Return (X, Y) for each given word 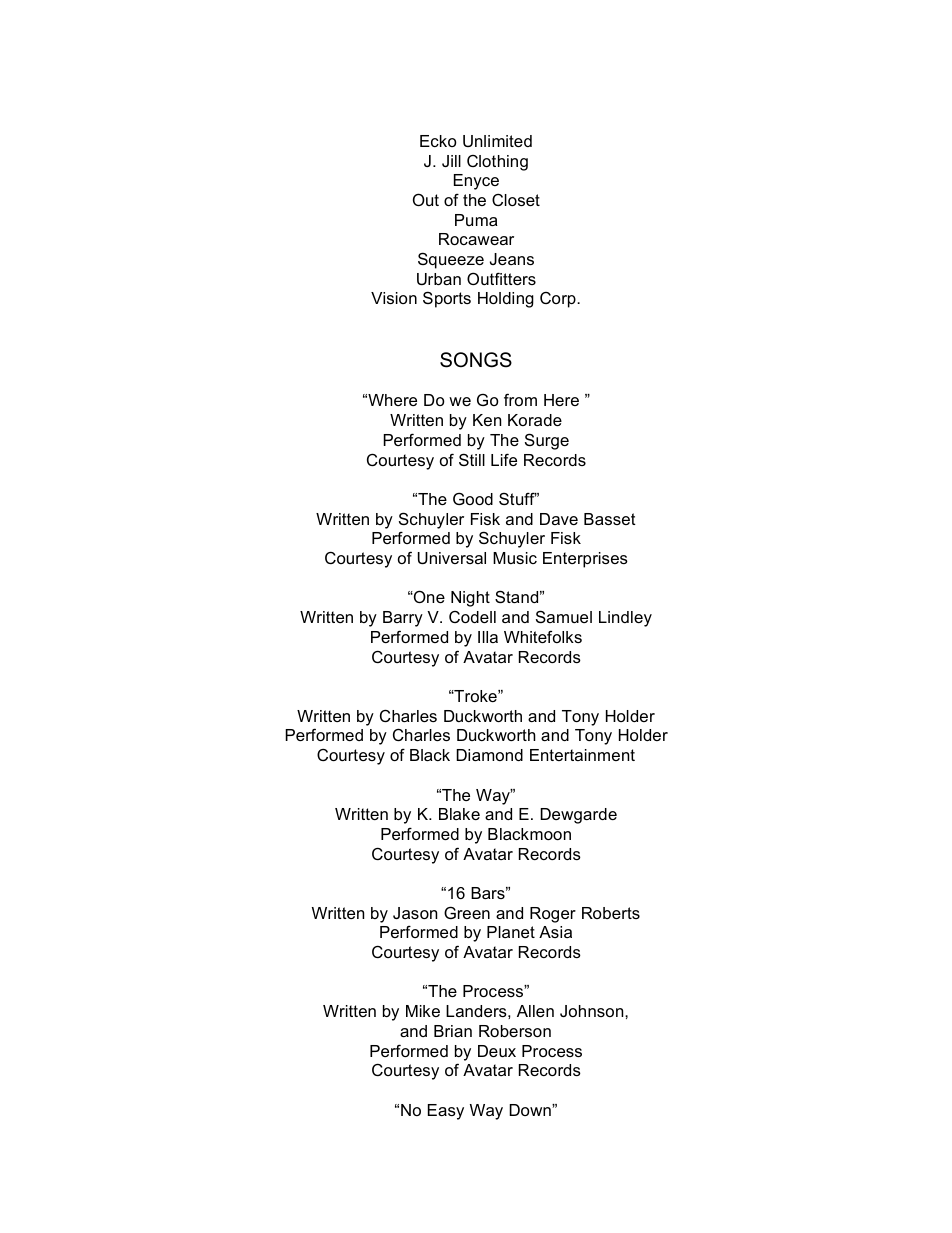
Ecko (438, 141)
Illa (488, 637)
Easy (446, 1112)
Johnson (593, 1011)
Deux (497, 1051)
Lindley (625, 619)
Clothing (497, 163)
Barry (403, 619)
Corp (559, 300)
